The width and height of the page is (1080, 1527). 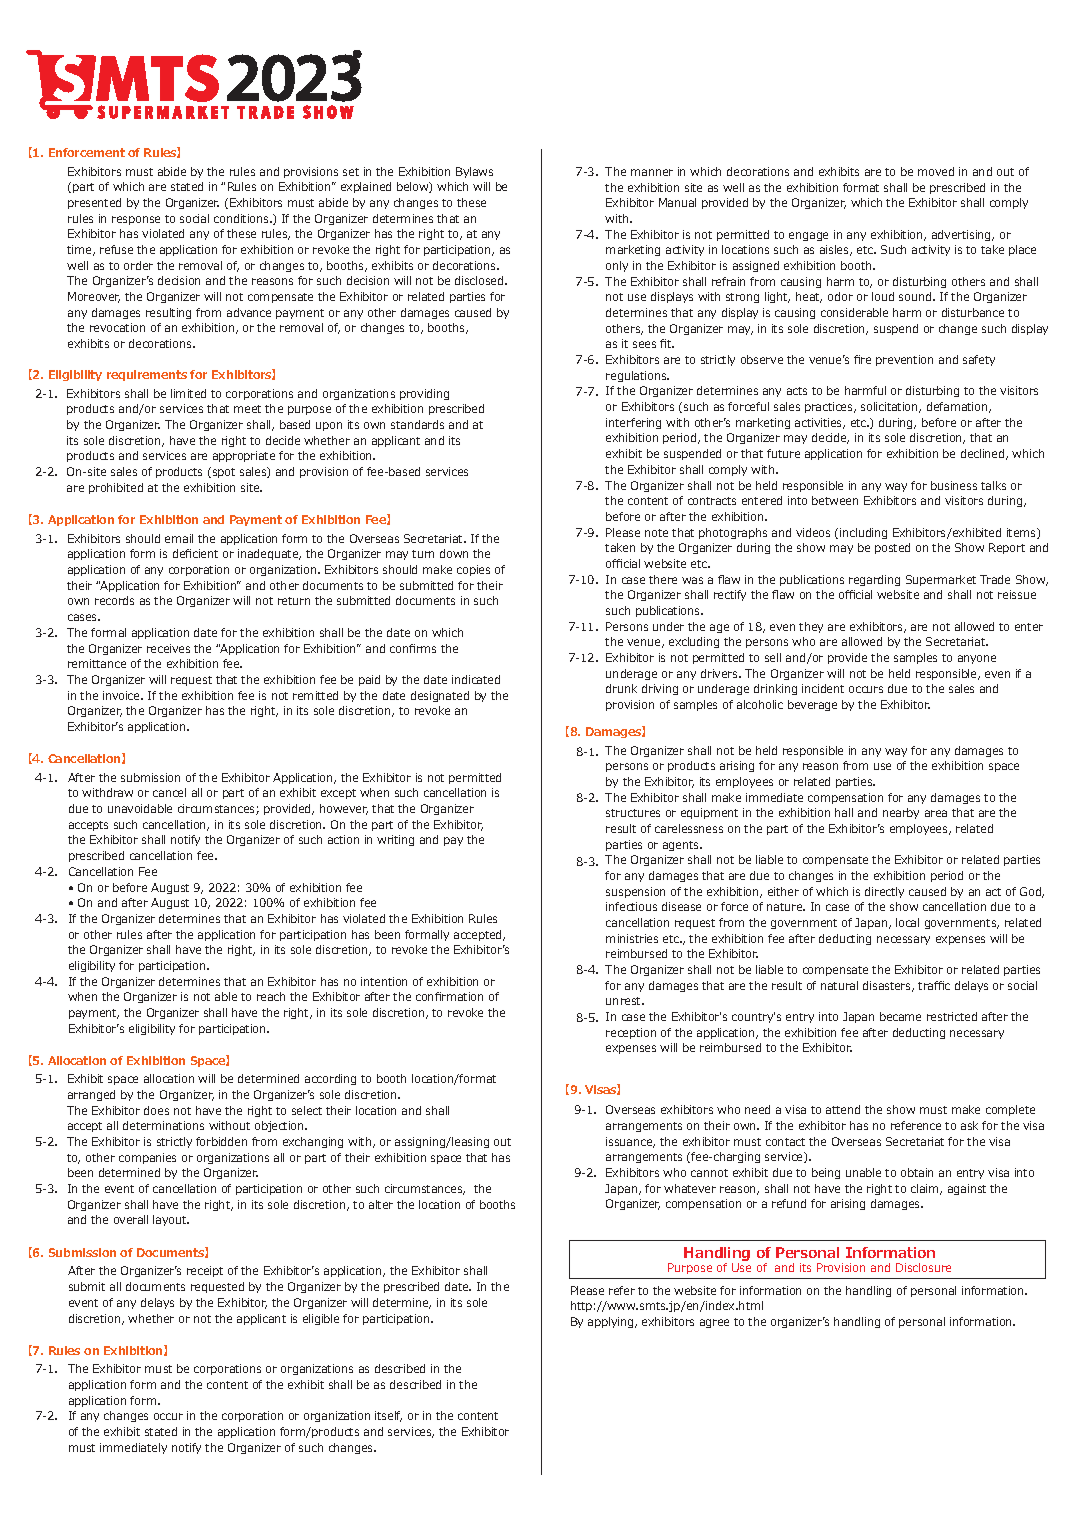 What do you see at coordinates (271, 996) in the page?
I see `reach` at bounding box center [271, 996].
